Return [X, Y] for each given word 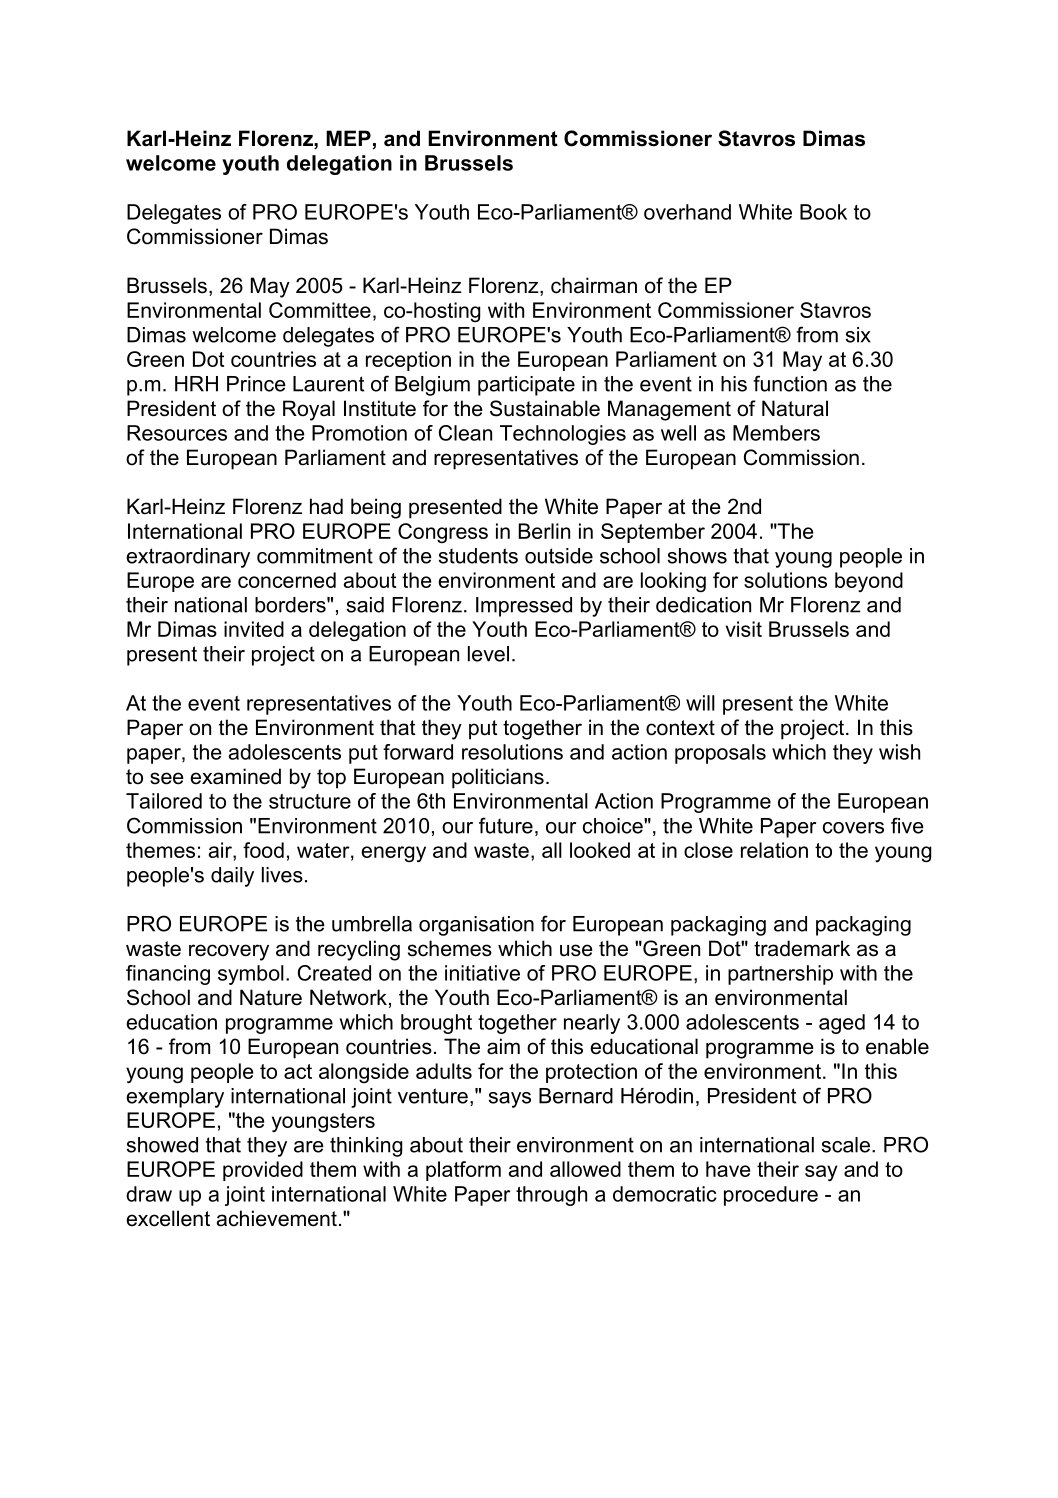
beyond [869, 582]
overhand [687, 212]
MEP [348, 138]
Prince [256, 384]
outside [559, 556]
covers [853, 828]
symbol [251, 975]
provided [263, 1171]
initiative [482, 973]
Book [823, 212]
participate [526, 386]
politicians [498, 778]
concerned [287, 580]
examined [235, 776]
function [790, 383]
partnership [780, 975]
